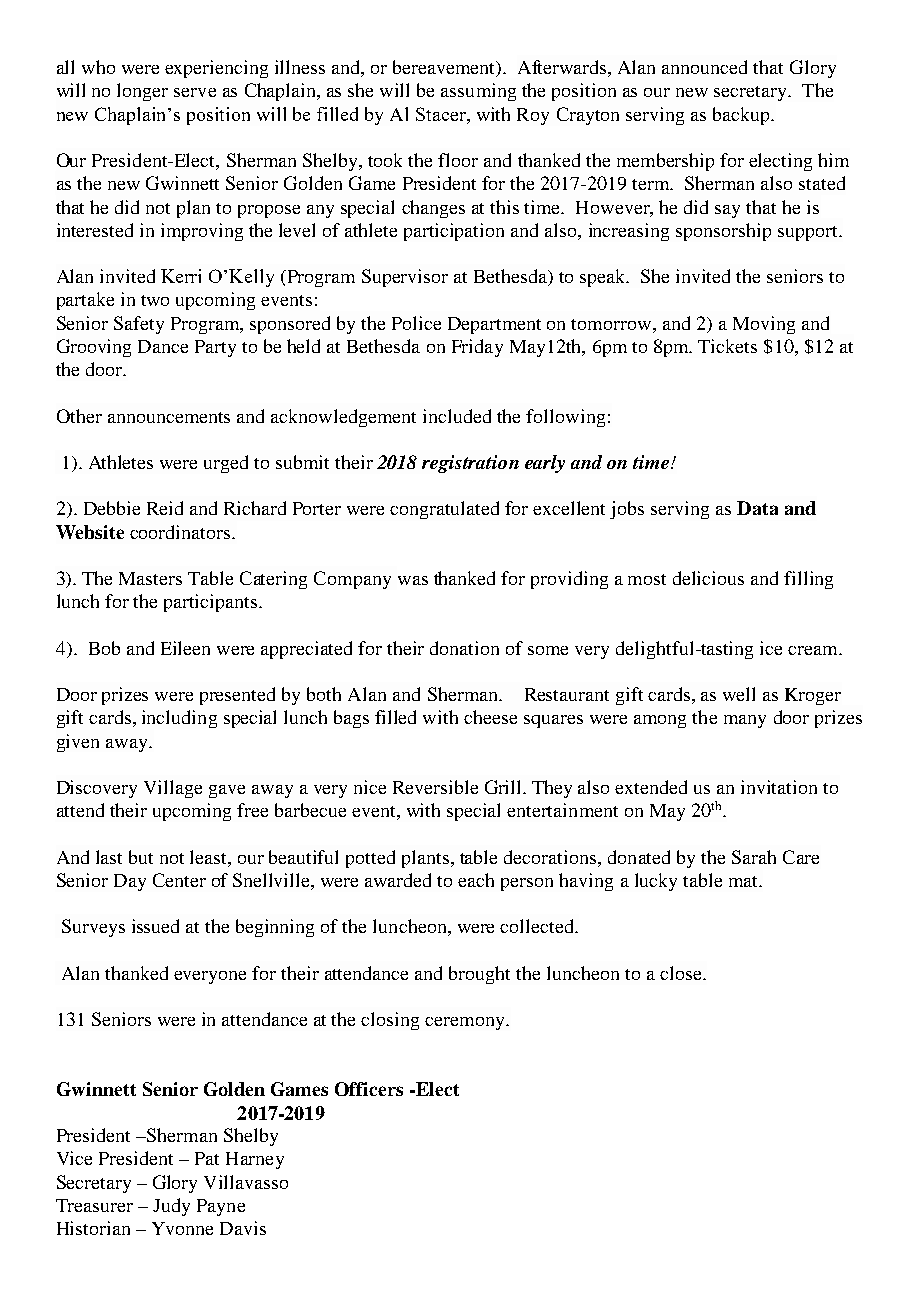 The height and width of the screenshot is (1307, 924). I want to click on Judy, so click(171, 1207).
